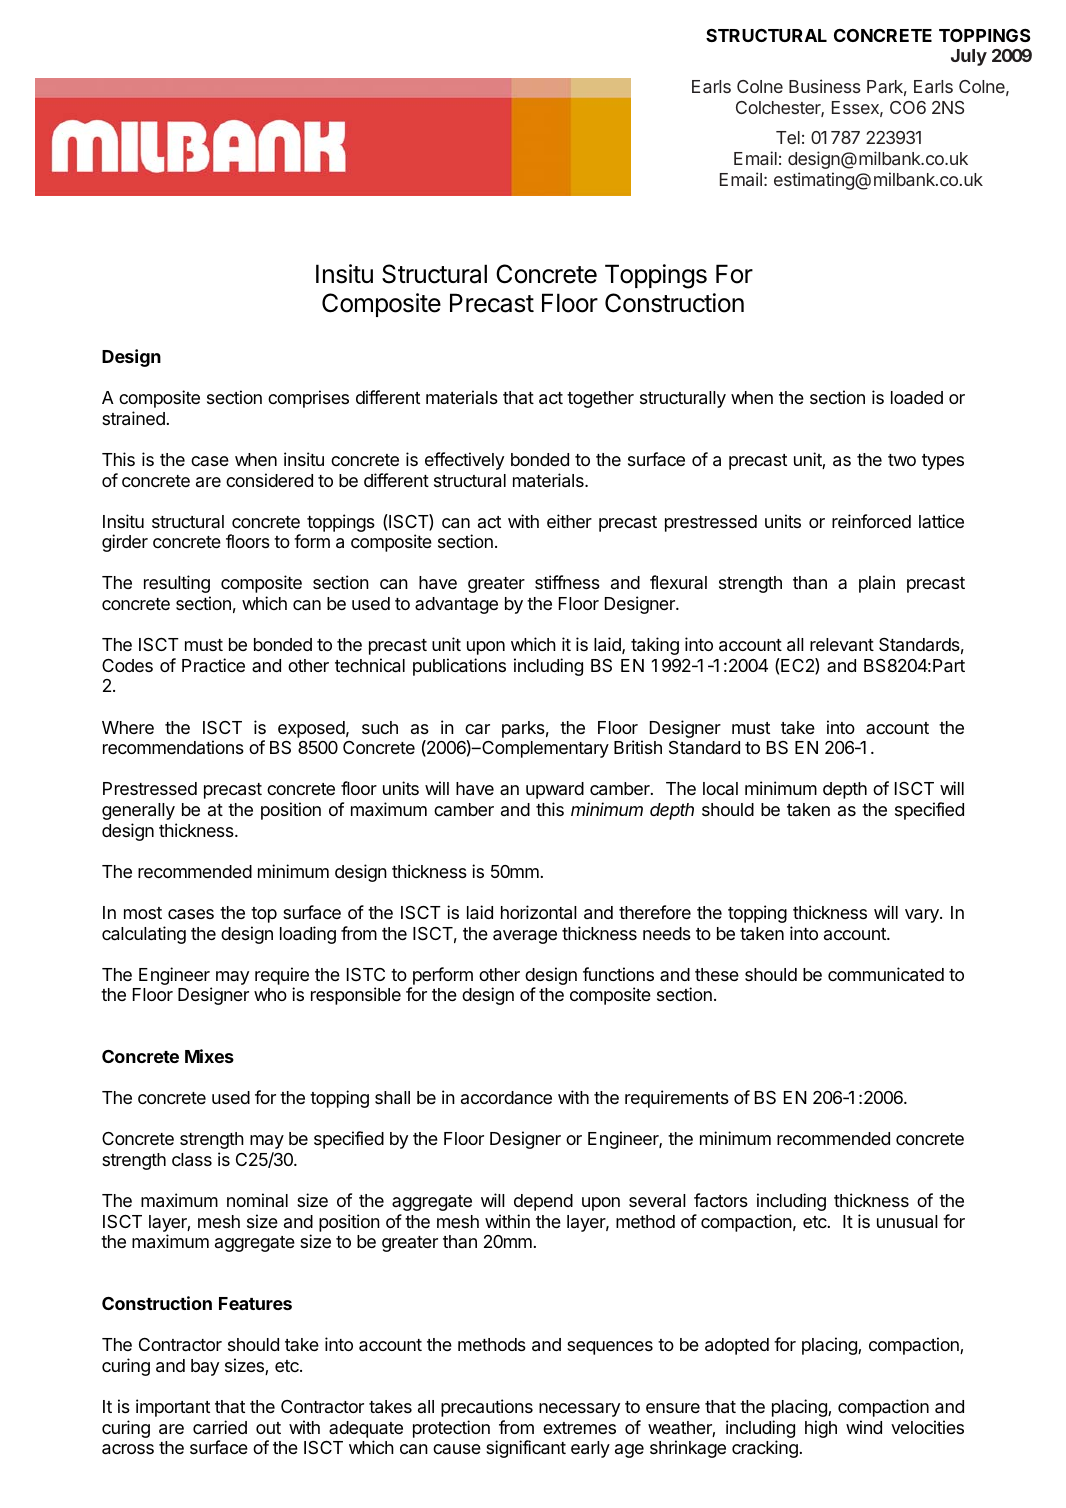 This screenshot has height=1508, width=1066. What do you see at coordinates (825, 86) in the screenshot?
I see `Business` at bounding box center [825, 86].
